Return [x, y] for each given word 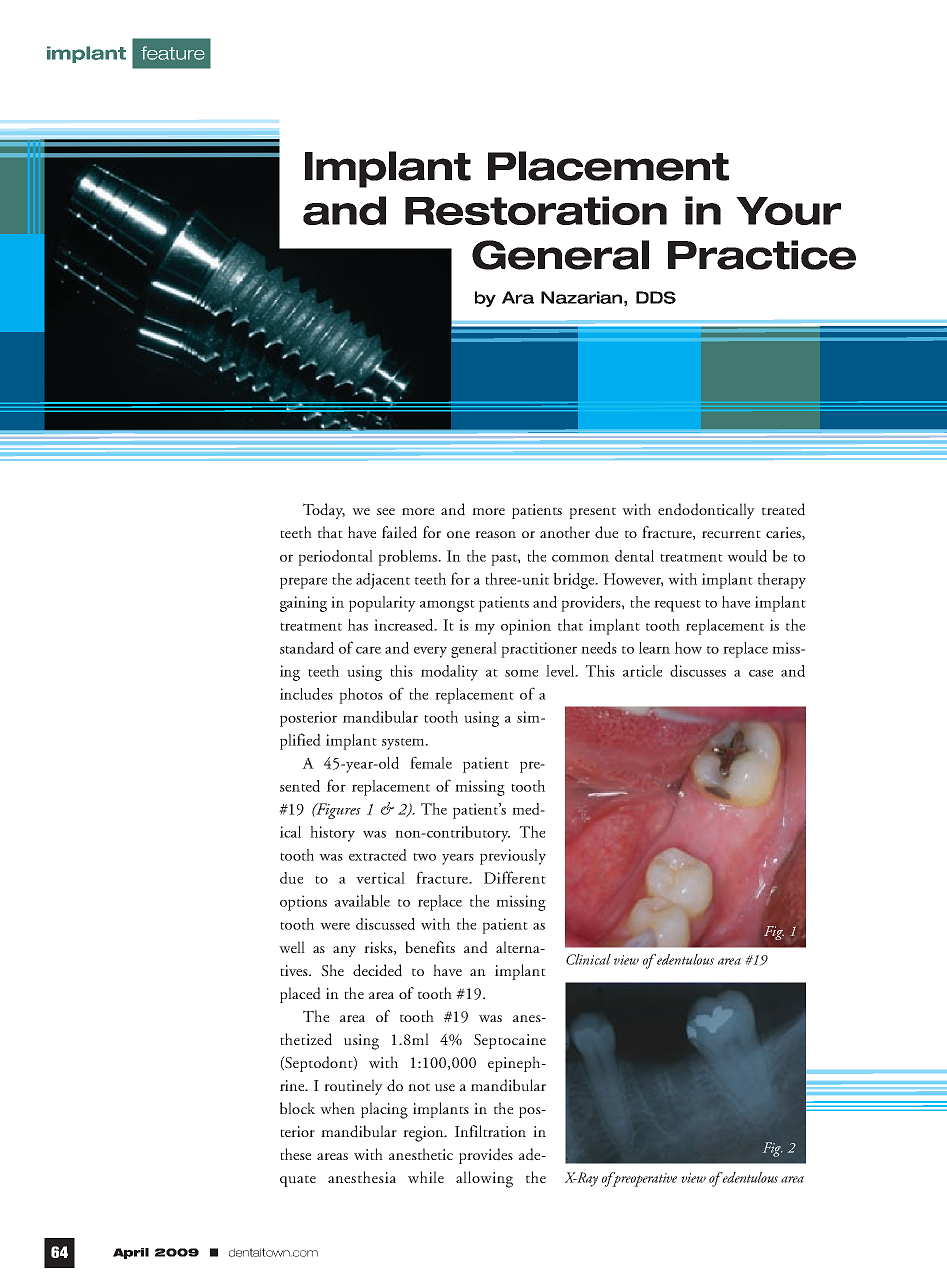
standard [307, 648]
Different [515, 877]
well [292, 947]
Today [324, 511]
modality [449, 673]
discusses [698, 671]
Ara [518, 297]
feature [173, 53]
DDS [656, 297]
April [131, 1253]
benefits [430, 947]
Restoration [536, 210]
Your [788, 211]
